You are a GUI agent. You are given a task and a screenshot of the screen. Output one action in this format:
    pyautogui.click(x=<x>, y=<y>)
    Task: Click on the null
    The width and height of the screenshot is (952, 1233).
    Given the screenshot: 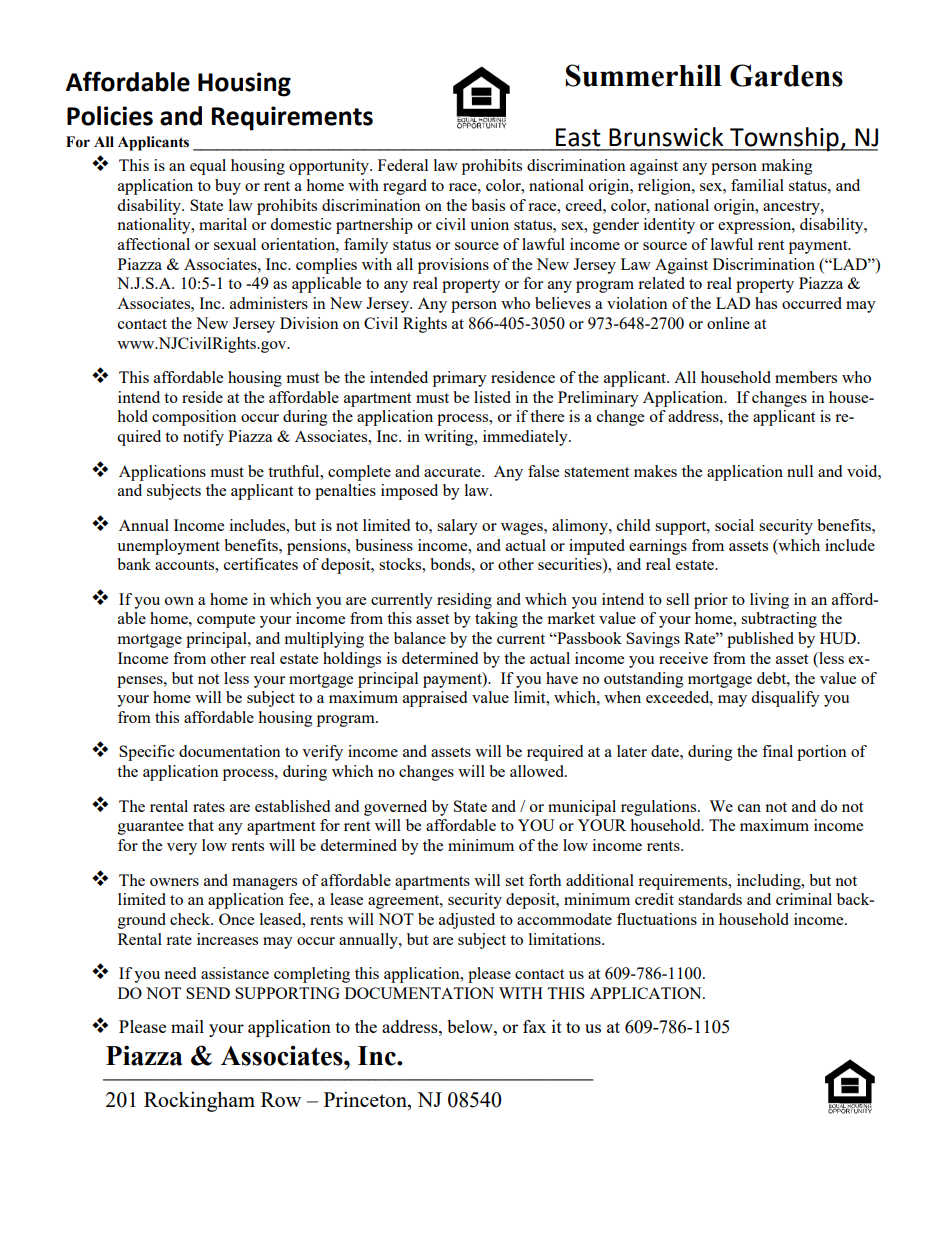 What is the action you would take?
    pyautogui.click(x=800, y=471)
